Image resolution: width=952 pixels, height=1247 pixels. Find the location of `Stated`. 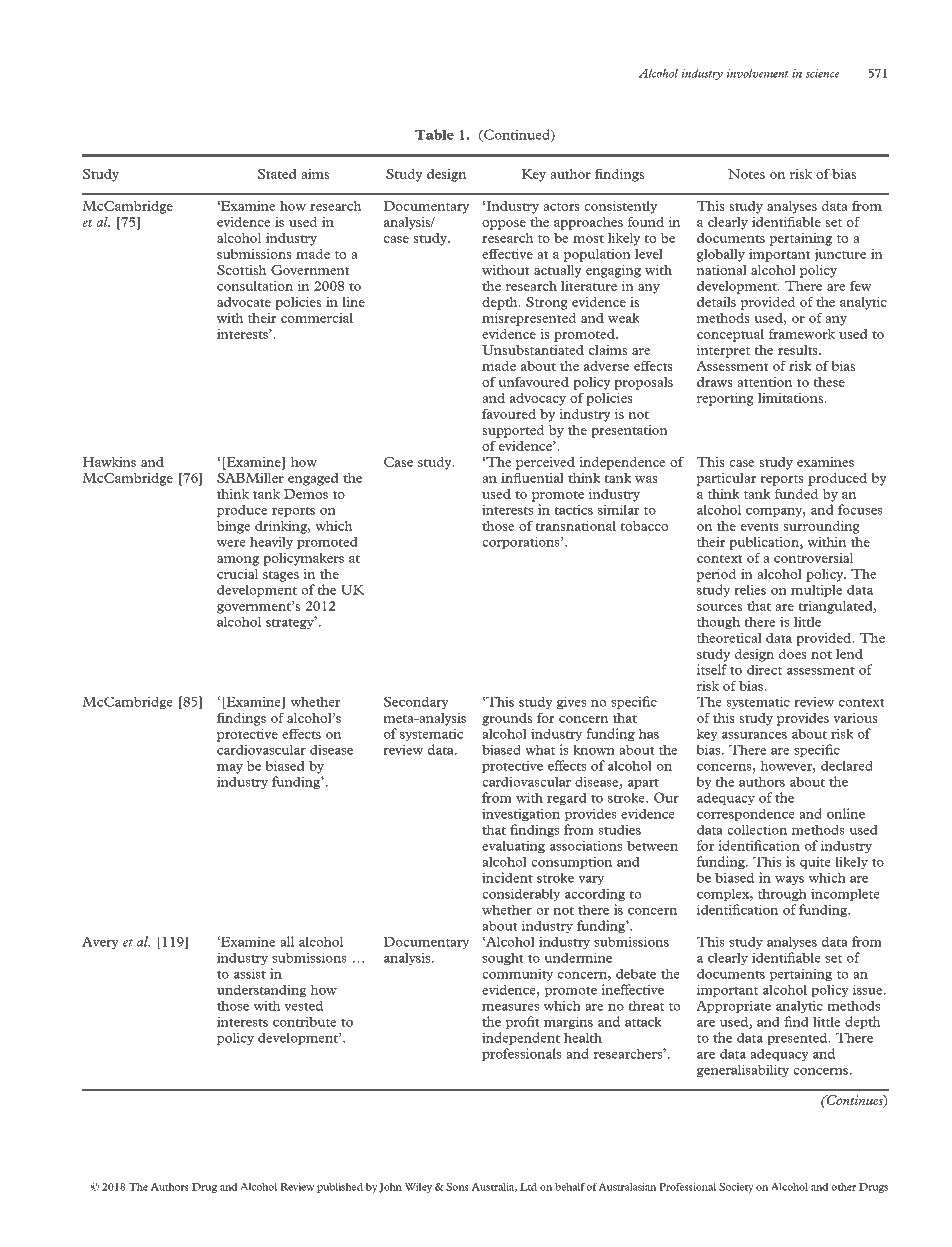

Stated is located at coordinates (277, 174).
